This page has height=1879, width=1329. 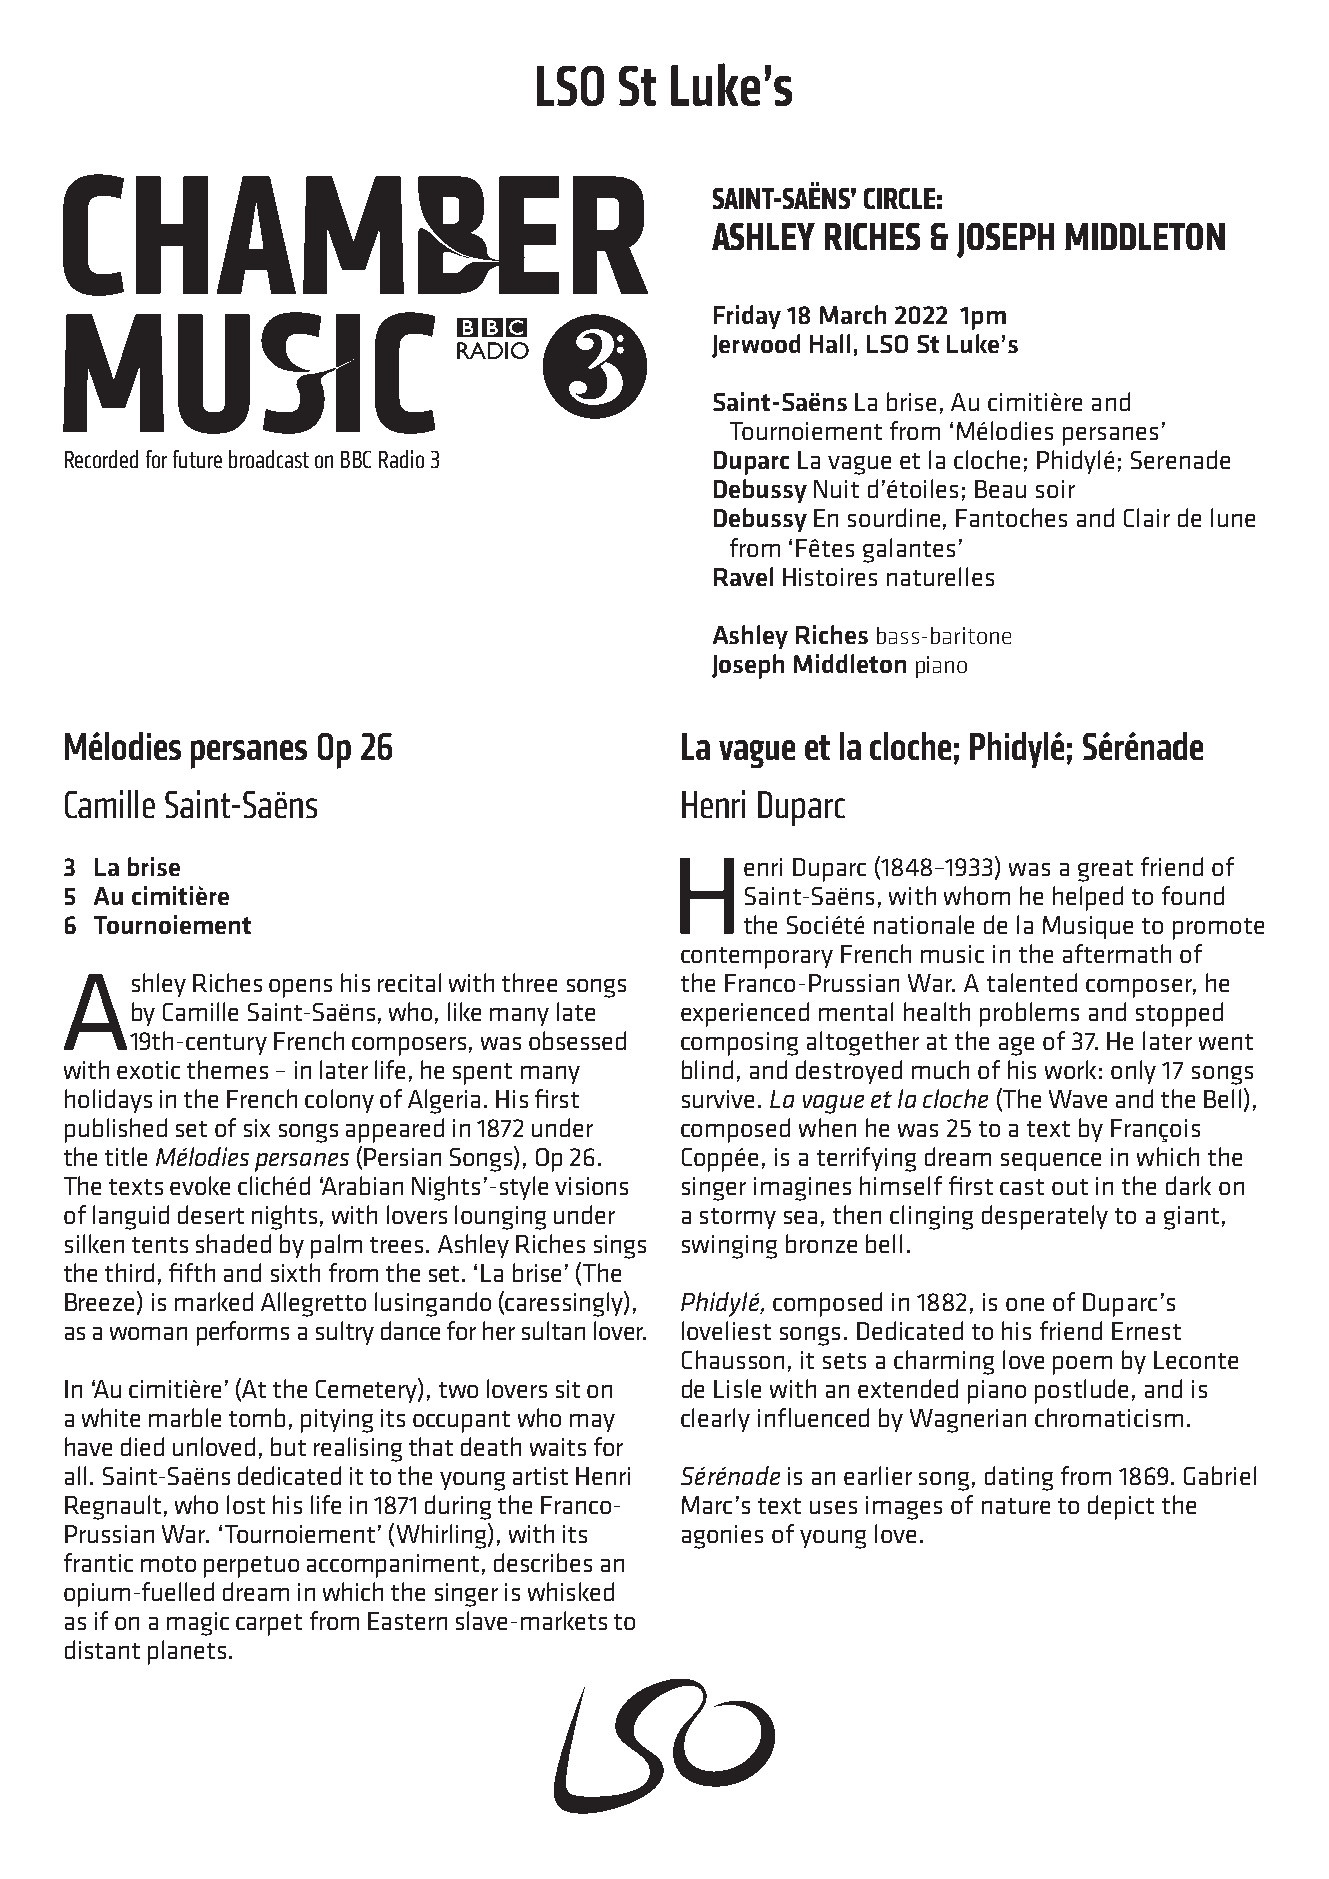 What do you see at coordinates (591, 1186) in the page?
I see `visions` at bounding box center [591, 1186].
